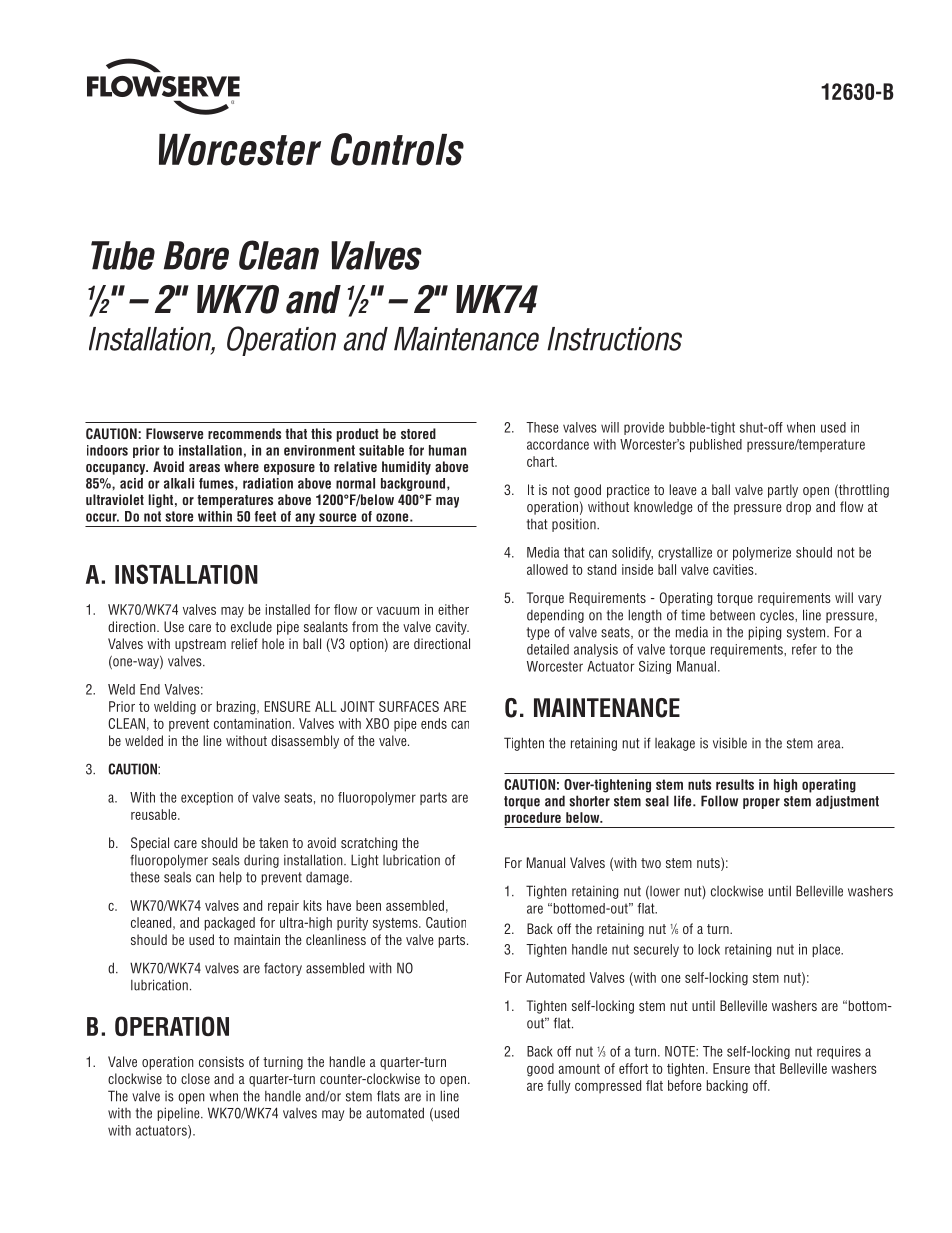 This screenshot has width=952, height=1233. I want to click on Controls, so click(397, 149).
